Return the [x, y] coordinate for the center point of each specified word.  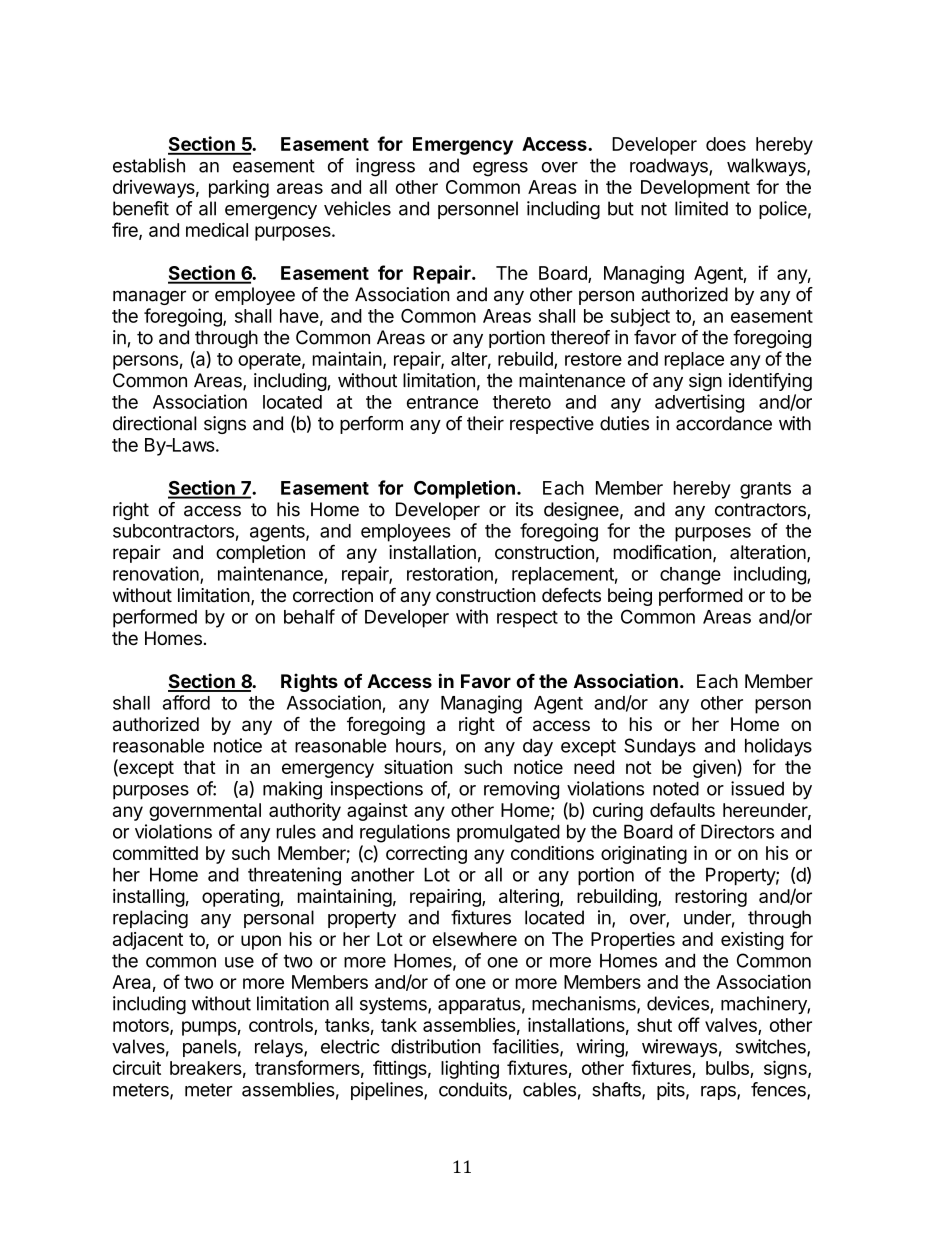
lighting [470, 1069]
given [715, 768]
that [199, 767]
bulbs [727, 1068]
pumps [209, 1028]
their [485, 423]
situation [418, 767]
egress [500, 169]
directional [155, 423]
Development [695, 189]
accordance [724, 423]
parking [239, 188]
